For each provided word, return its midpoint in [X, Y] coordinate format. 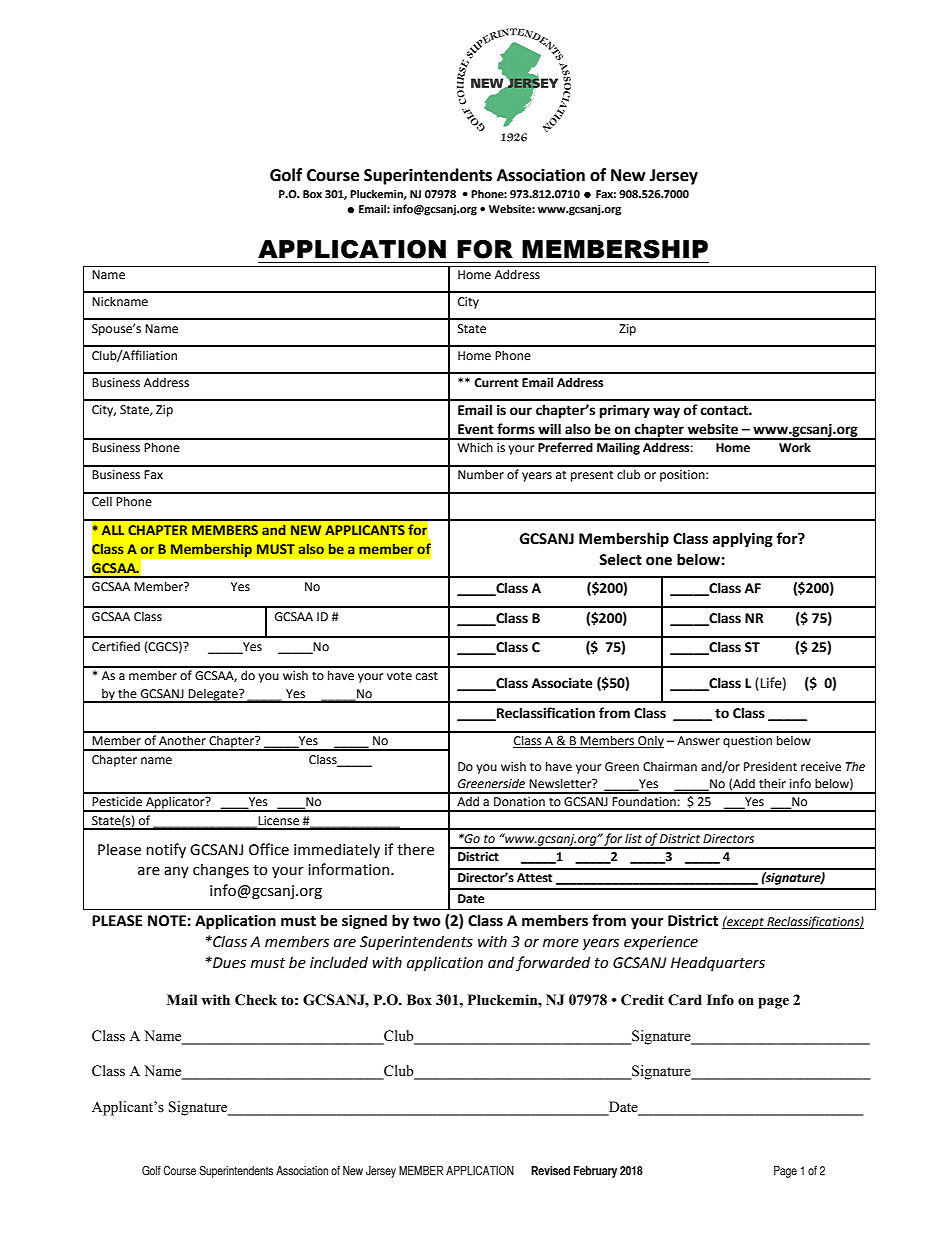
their [772, 783]
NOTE [167, 921]
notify [166, 850]
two [427, 921]
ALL [113, 530]
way [666, 412]
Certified [116, 646]
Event [476, 429]
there [415, 849]
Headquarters [718, 963]
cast [427, 676]
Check [256, 1000]
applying [743, 539]
